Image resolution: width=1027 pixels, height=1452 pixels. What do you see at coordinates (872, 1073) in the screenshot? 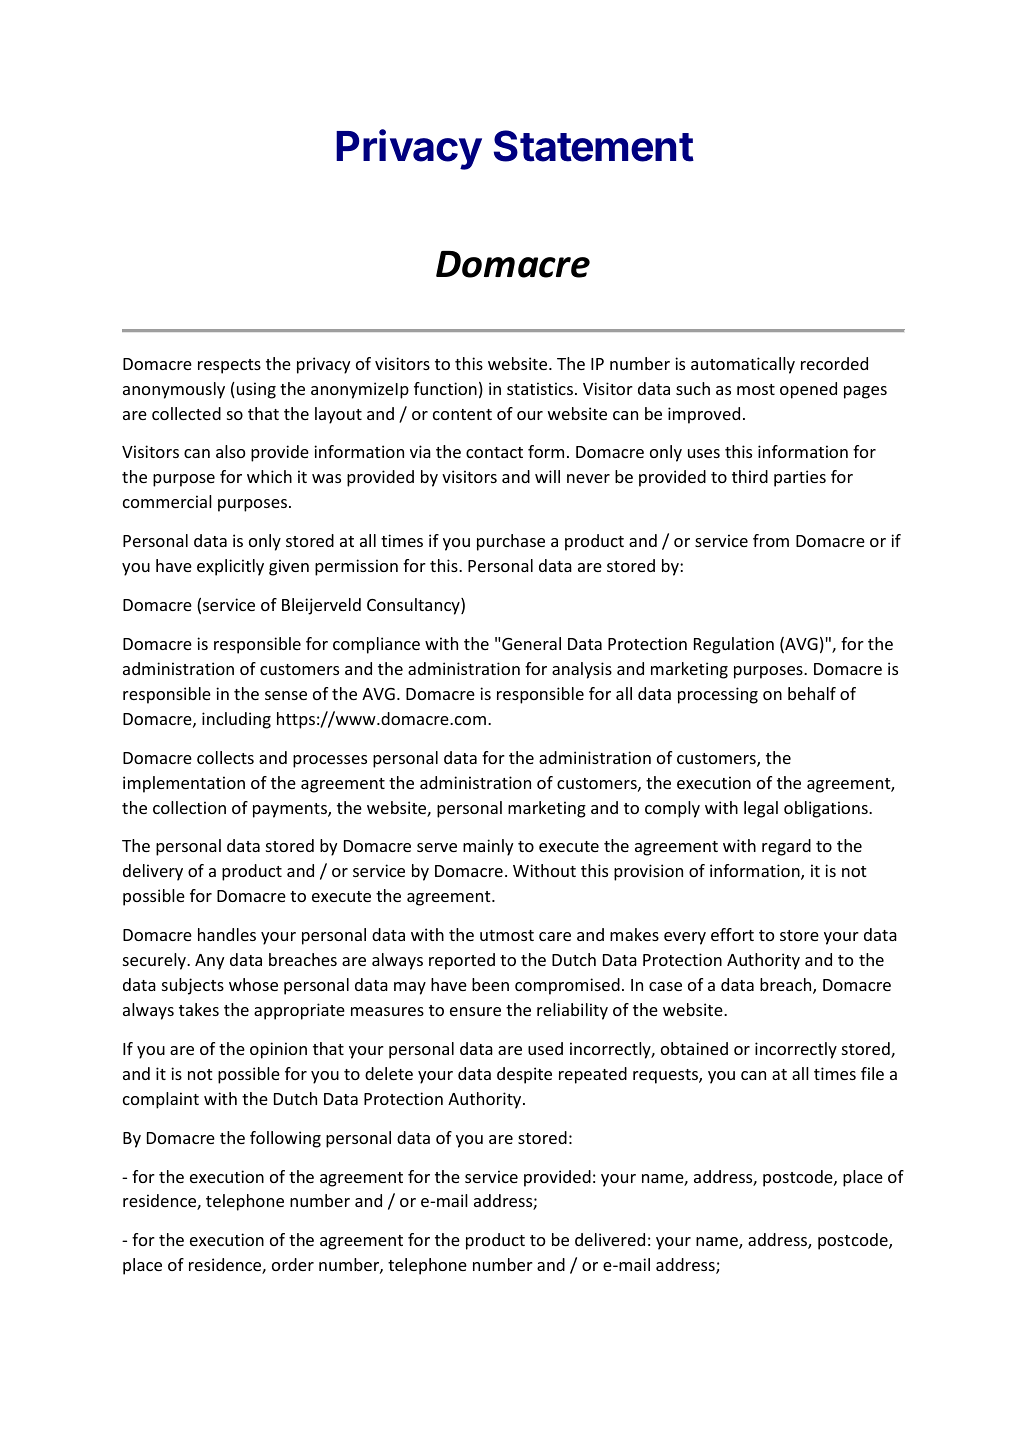
I see `file` at bounding box center [872, 1073].
